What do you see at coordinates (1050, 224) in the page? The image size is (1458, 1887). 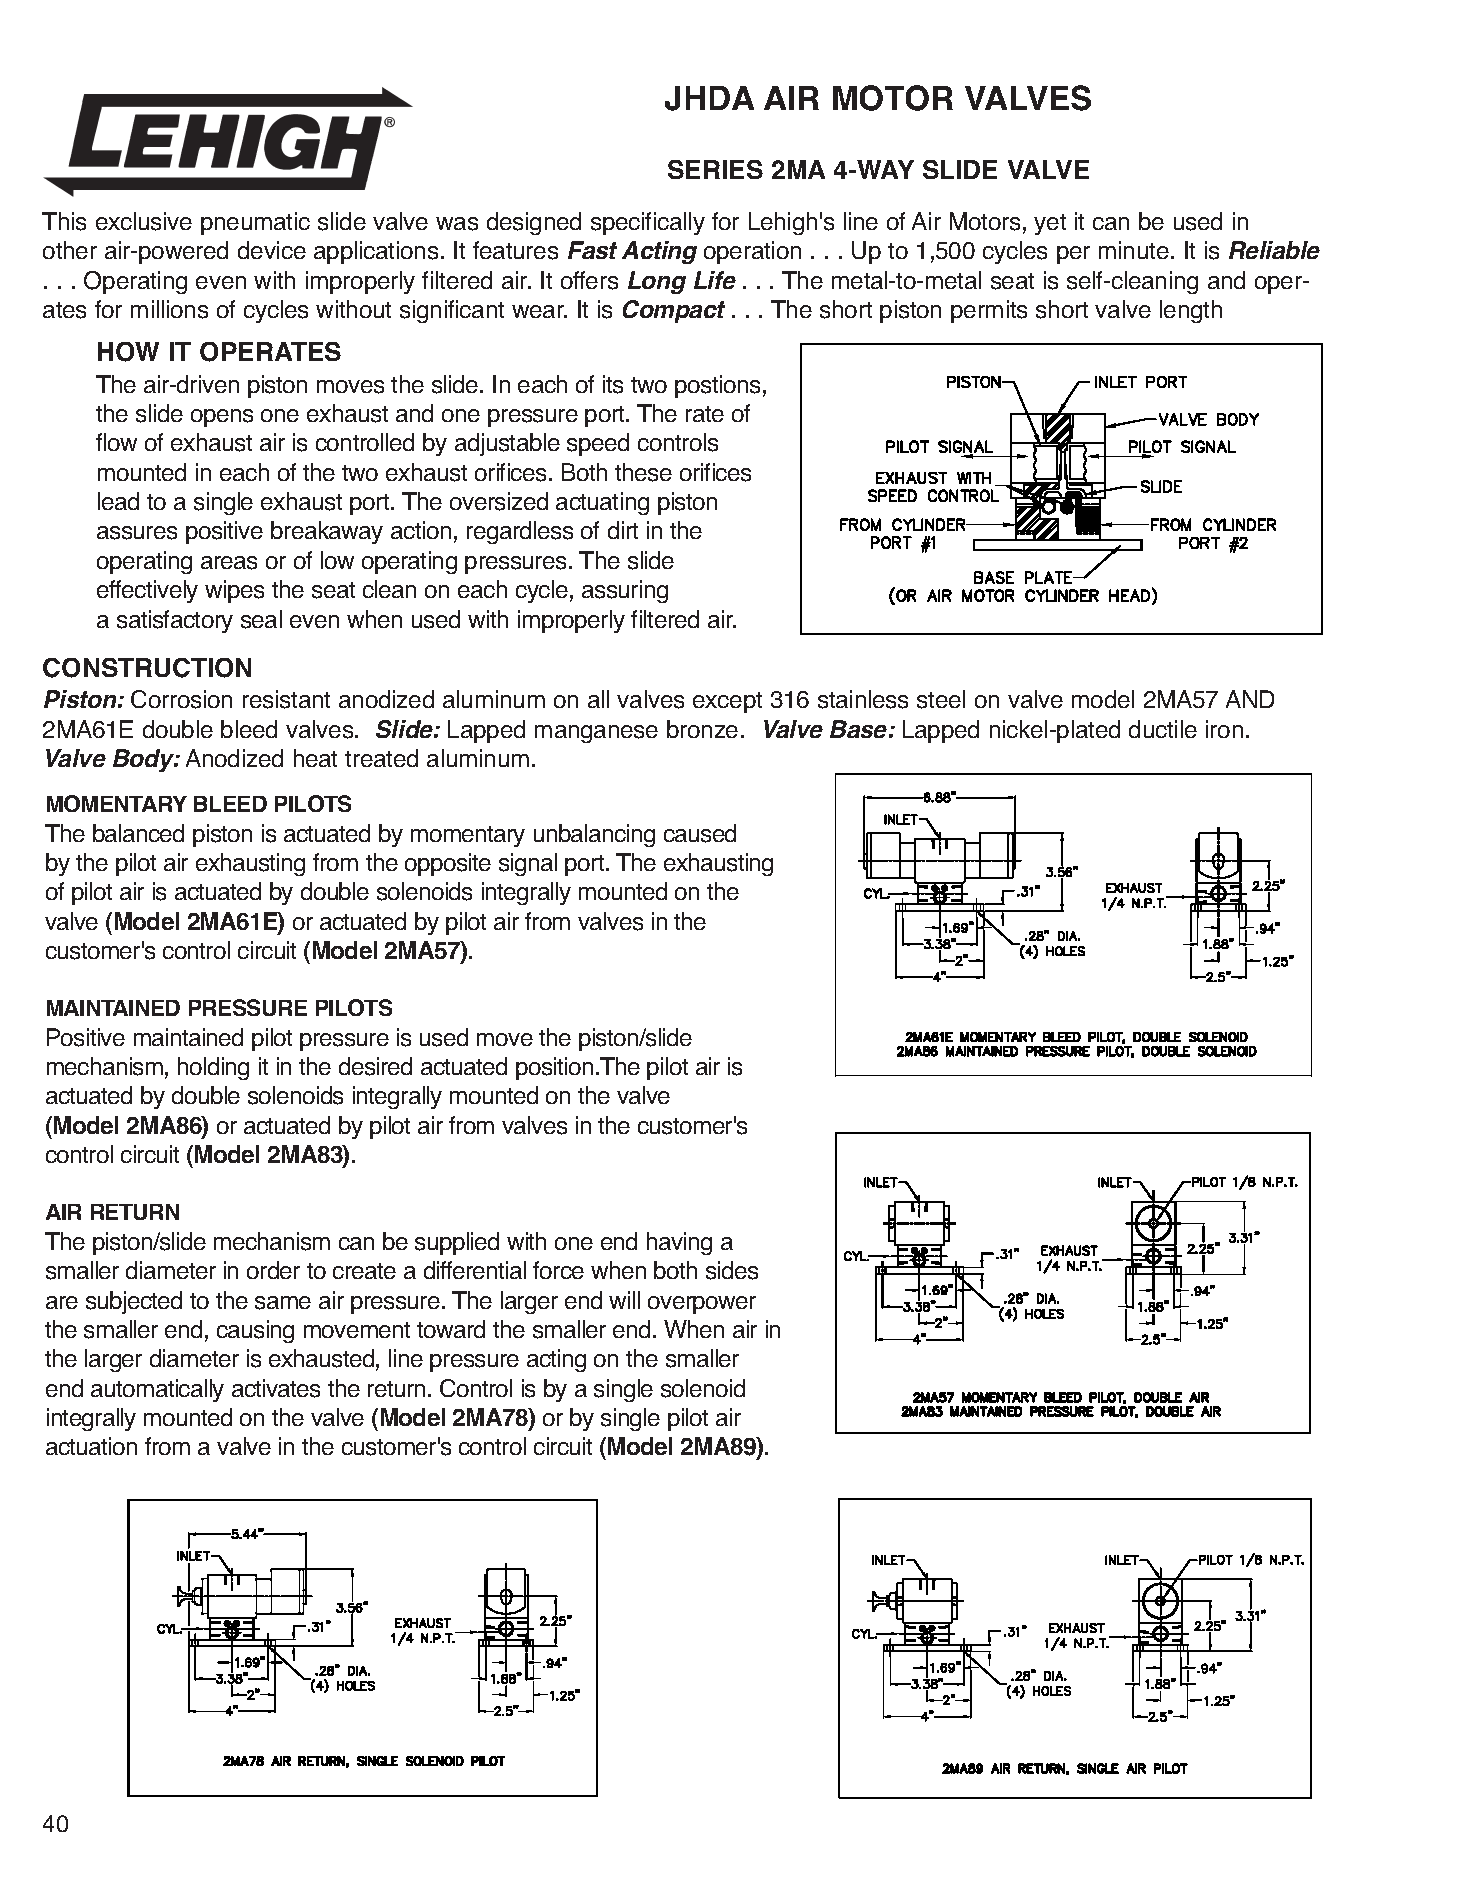 I see `yet` at bounding box center [1050, 224].
